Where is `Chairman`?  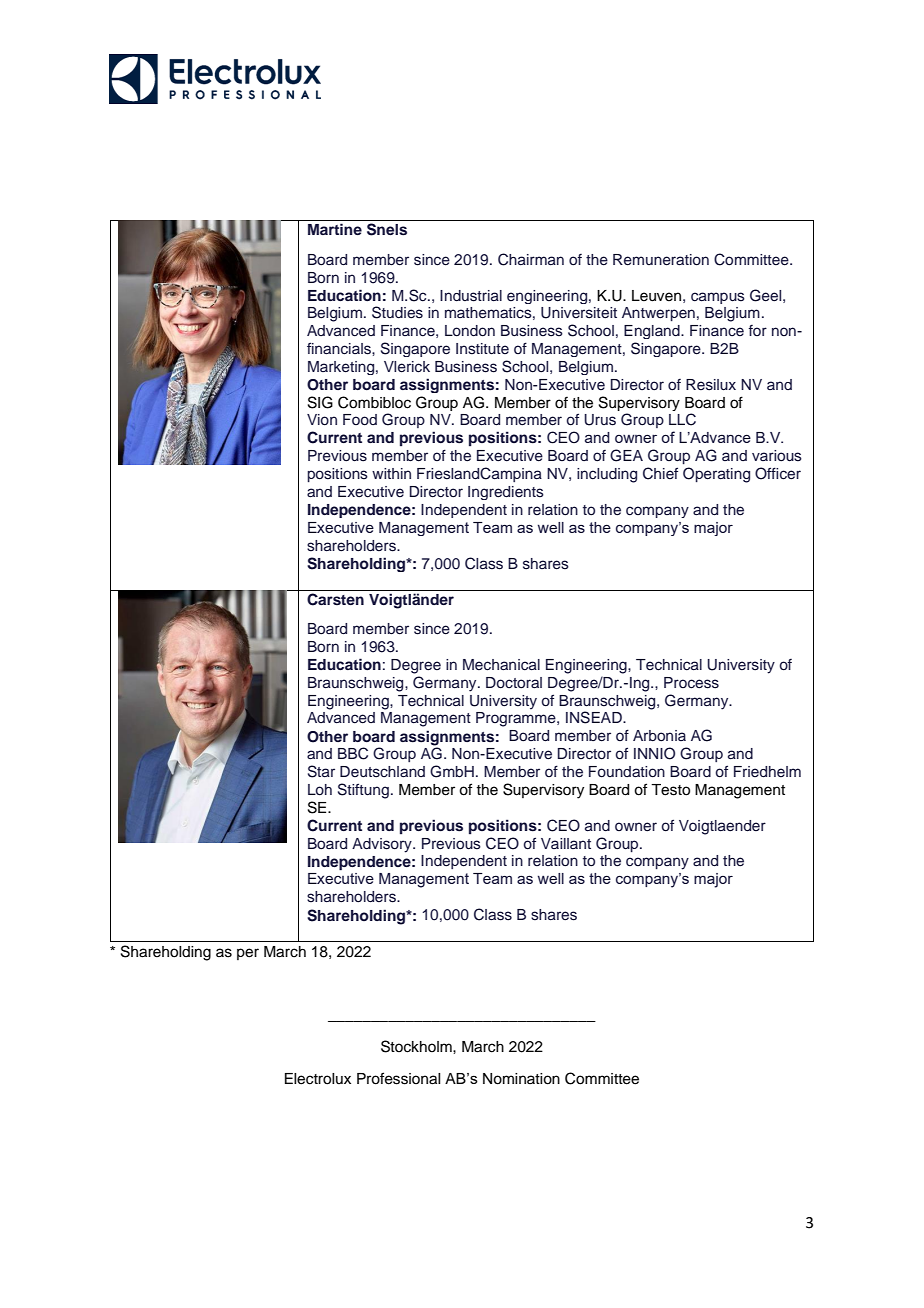
Chairman is located at coordinates (531, 259).
